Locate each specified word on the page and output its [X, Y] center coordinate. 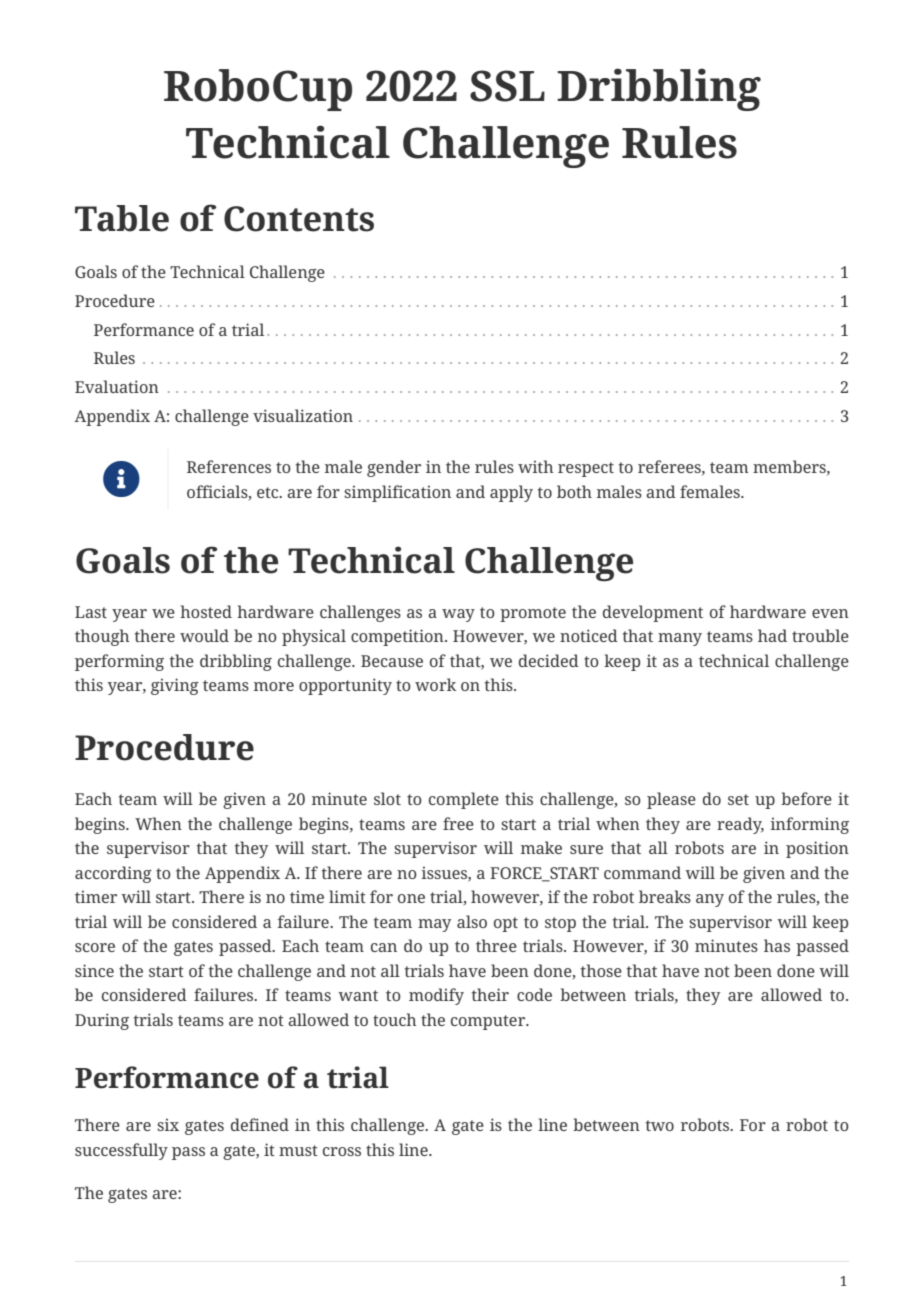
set [738, 799]
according [113, 874]
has [777, 945]
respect [586, 469]
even [830, 613]
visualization [303, 415]
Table [122, 218]
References [229, 466]
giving [175, 686]
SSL [507, 86]
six [168, 1124]
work [435, 684]
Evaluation [117, 386]
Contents [299, 219]
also [472, 921]
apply [511, 493]
